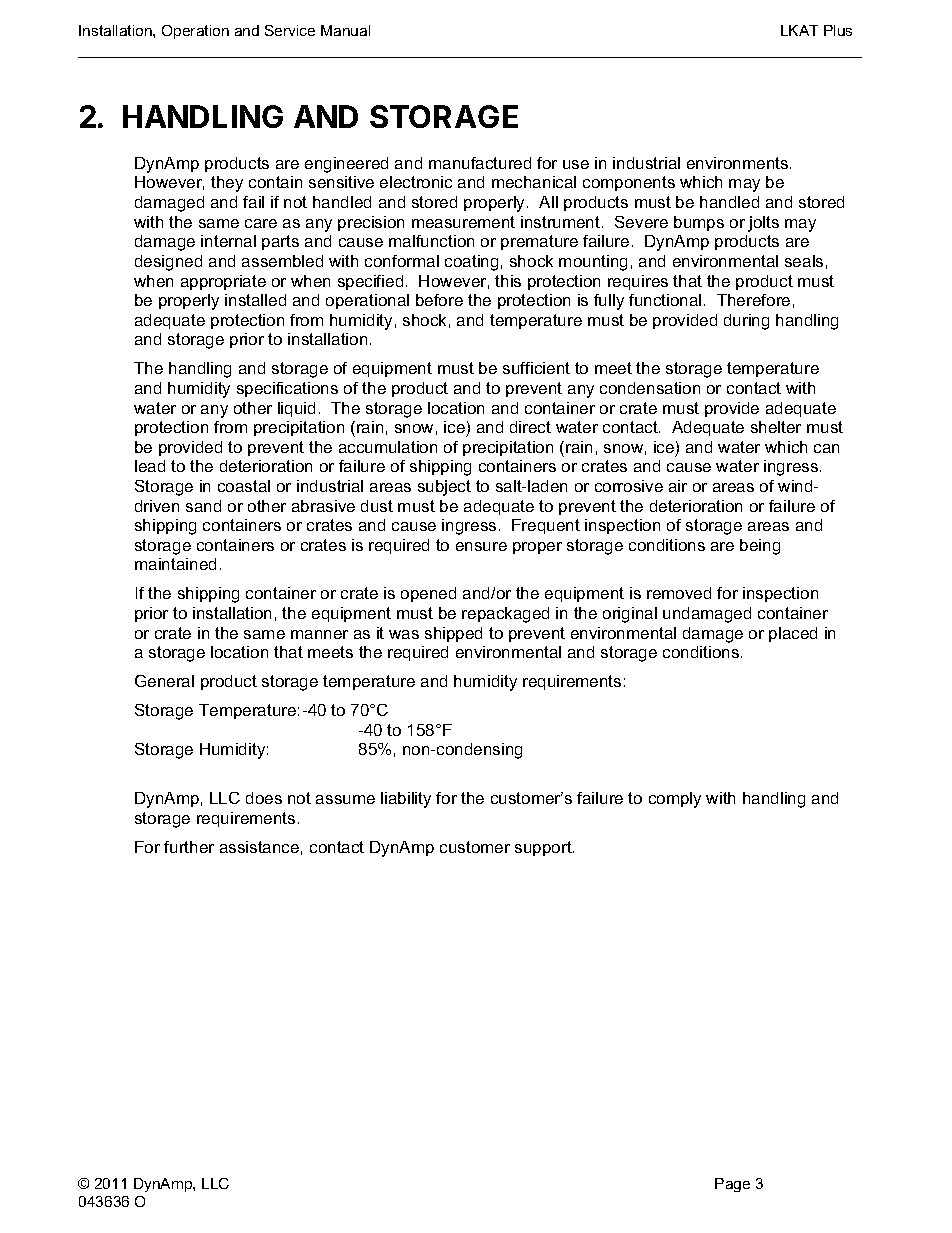  Describe the element at coordinates (793, 634) in the image. I see `placed` at that location.
